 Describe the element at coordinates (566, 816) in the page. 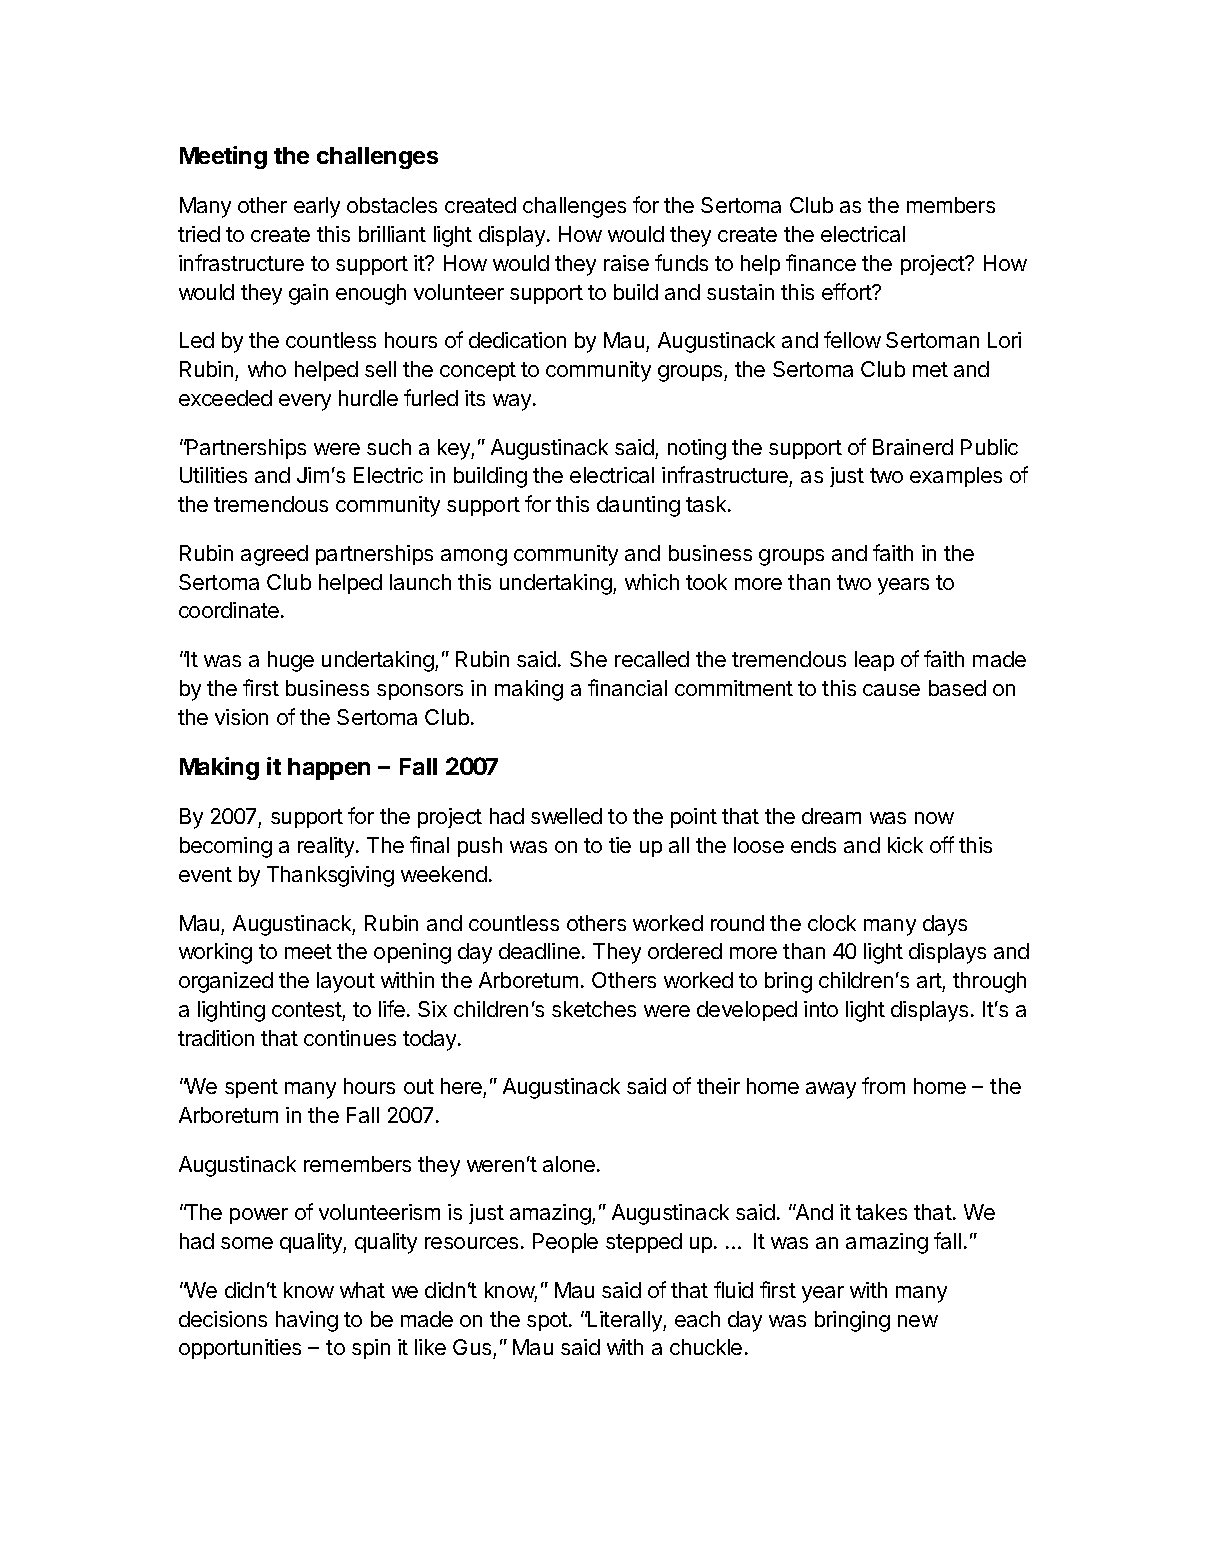

I see `swelled` at that location.
